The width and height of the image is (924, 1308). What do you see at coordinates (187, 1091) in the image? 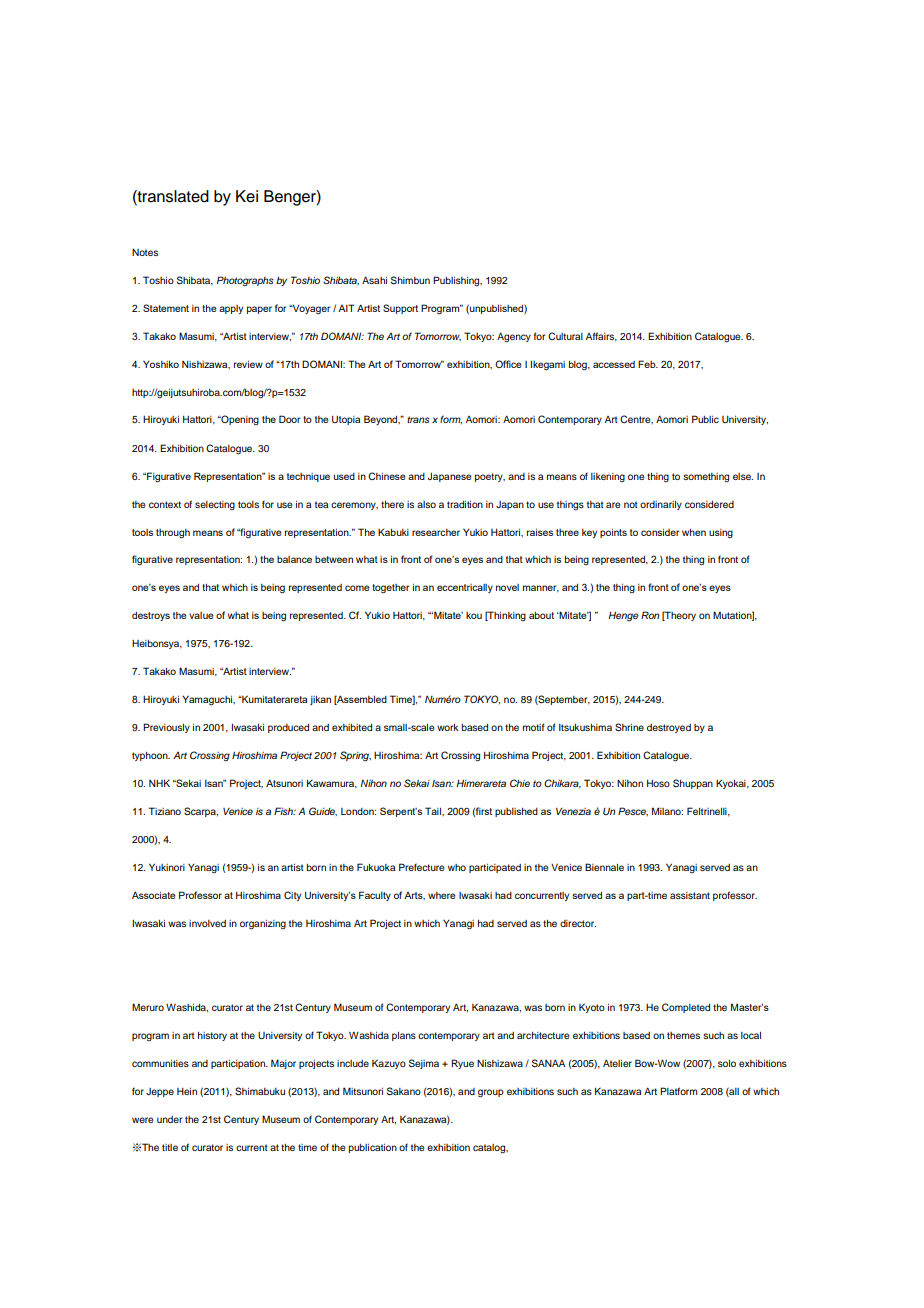
I see `Hein` at bounding box center [187, 1091].
